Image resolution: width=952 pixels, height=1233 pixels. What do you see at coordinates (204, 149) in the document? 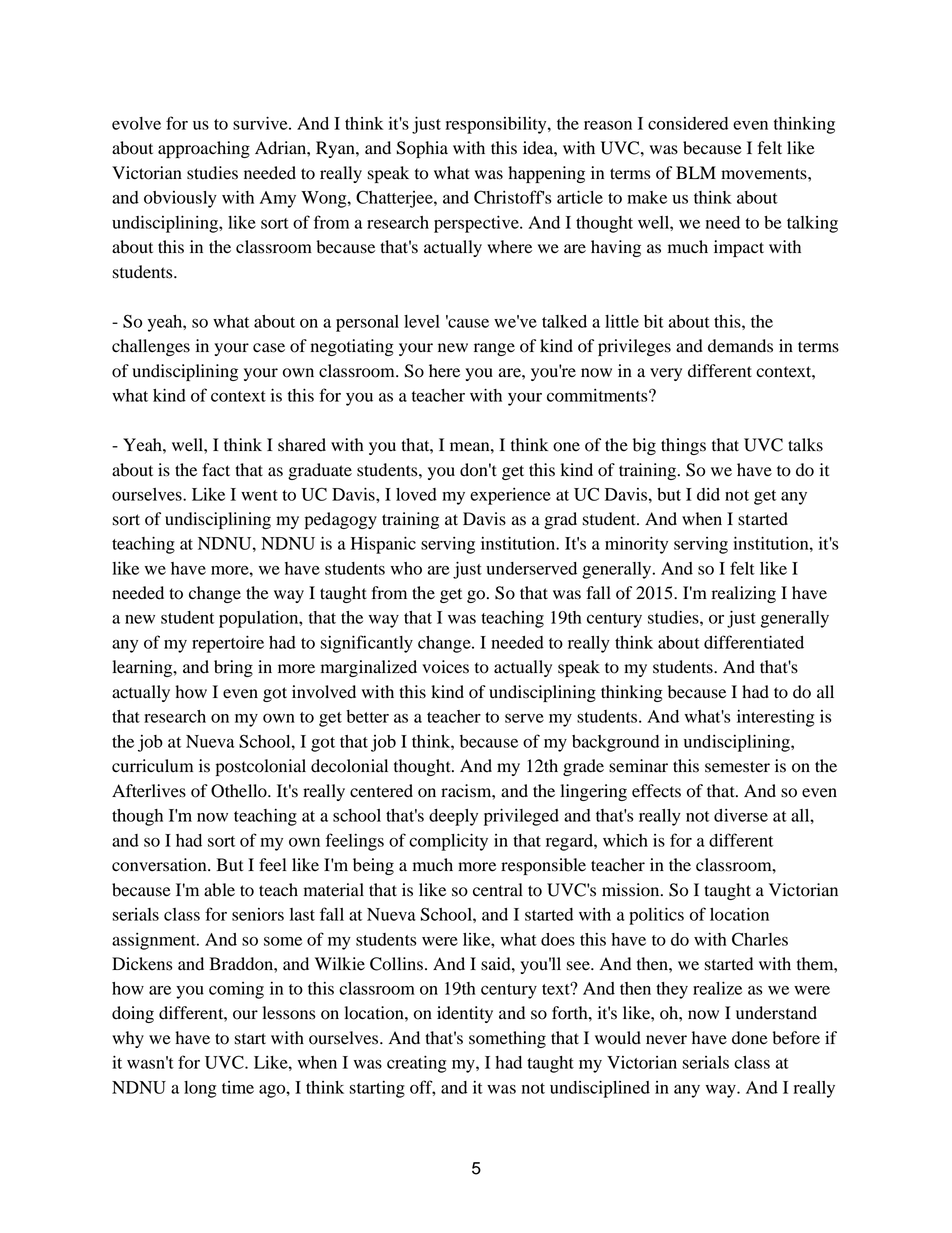
I see `approaching` at bounding box center [204, 149].
